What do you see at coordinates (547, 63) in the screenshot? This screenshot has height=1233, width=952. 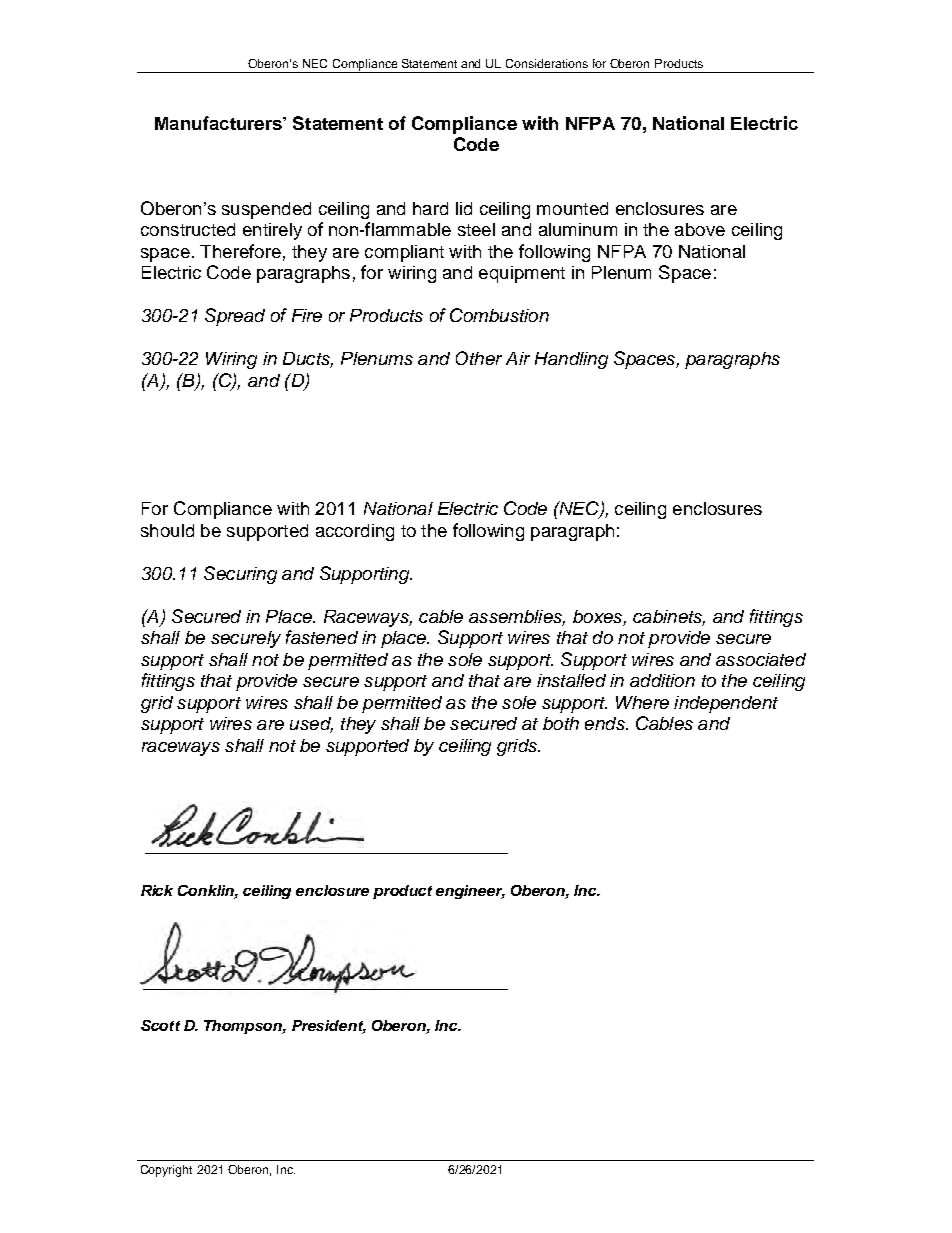 I see `Considerations` at bounding box center [547, 63].
